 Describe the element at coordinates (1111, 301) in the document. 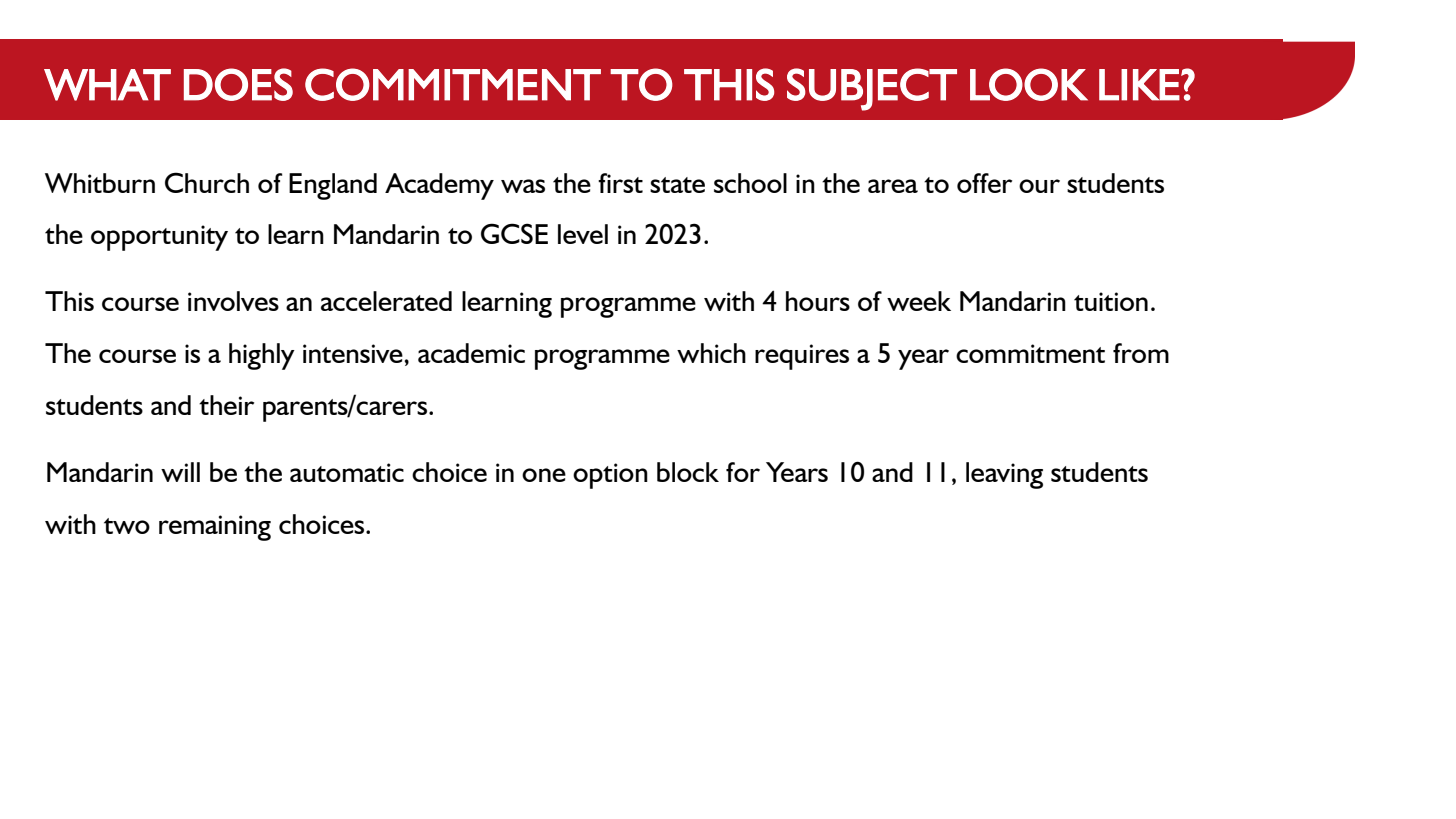

I see `tuition` at that location.
